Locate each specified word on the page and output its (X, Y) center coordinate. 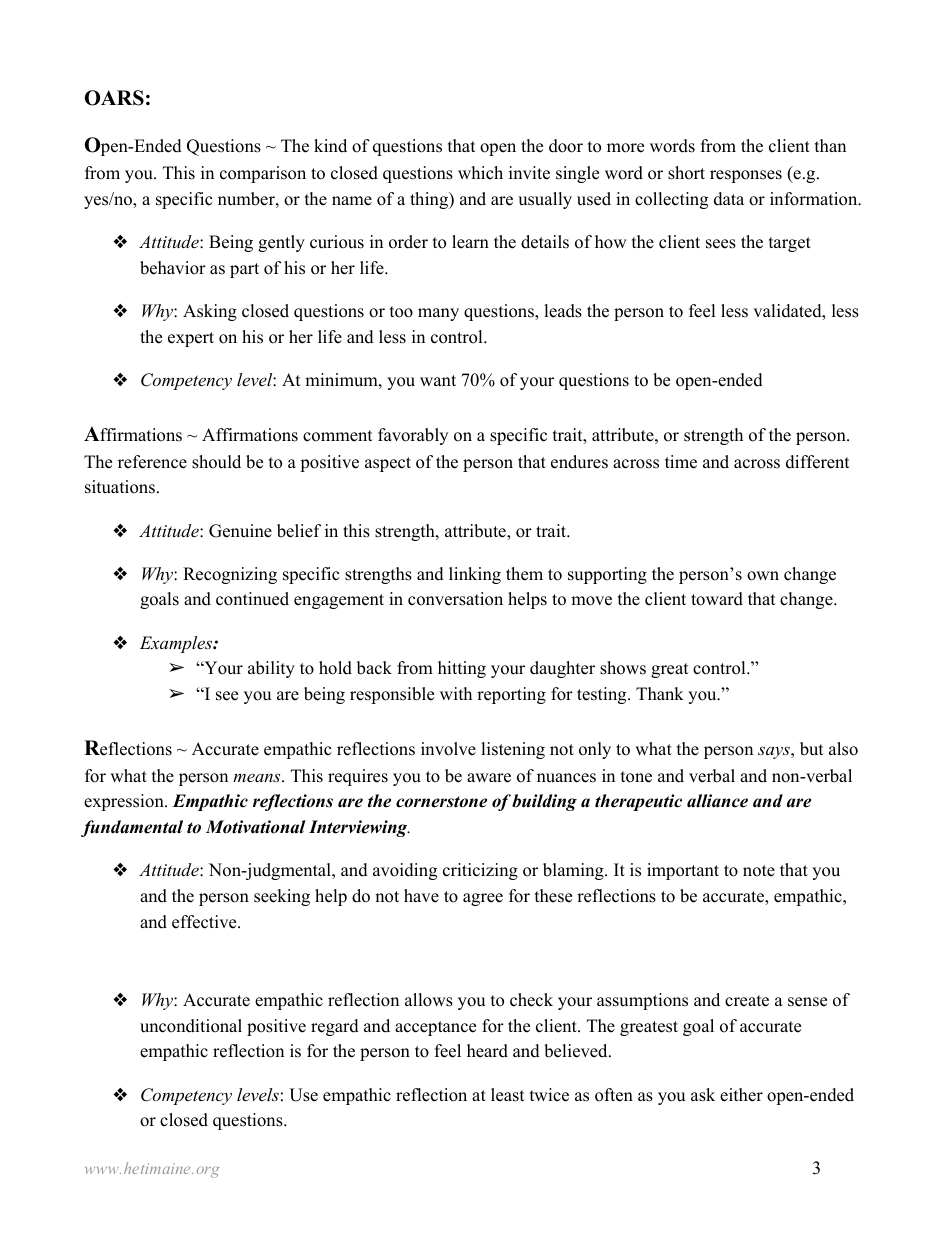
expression (125, 802)
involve (448, 749)
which (480, 173)
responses (746, 176)
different (818, 462)
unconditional (191, 1026)
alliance (717, 801)
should (216, 462)
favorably (413, 436)
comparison (263, 174)
